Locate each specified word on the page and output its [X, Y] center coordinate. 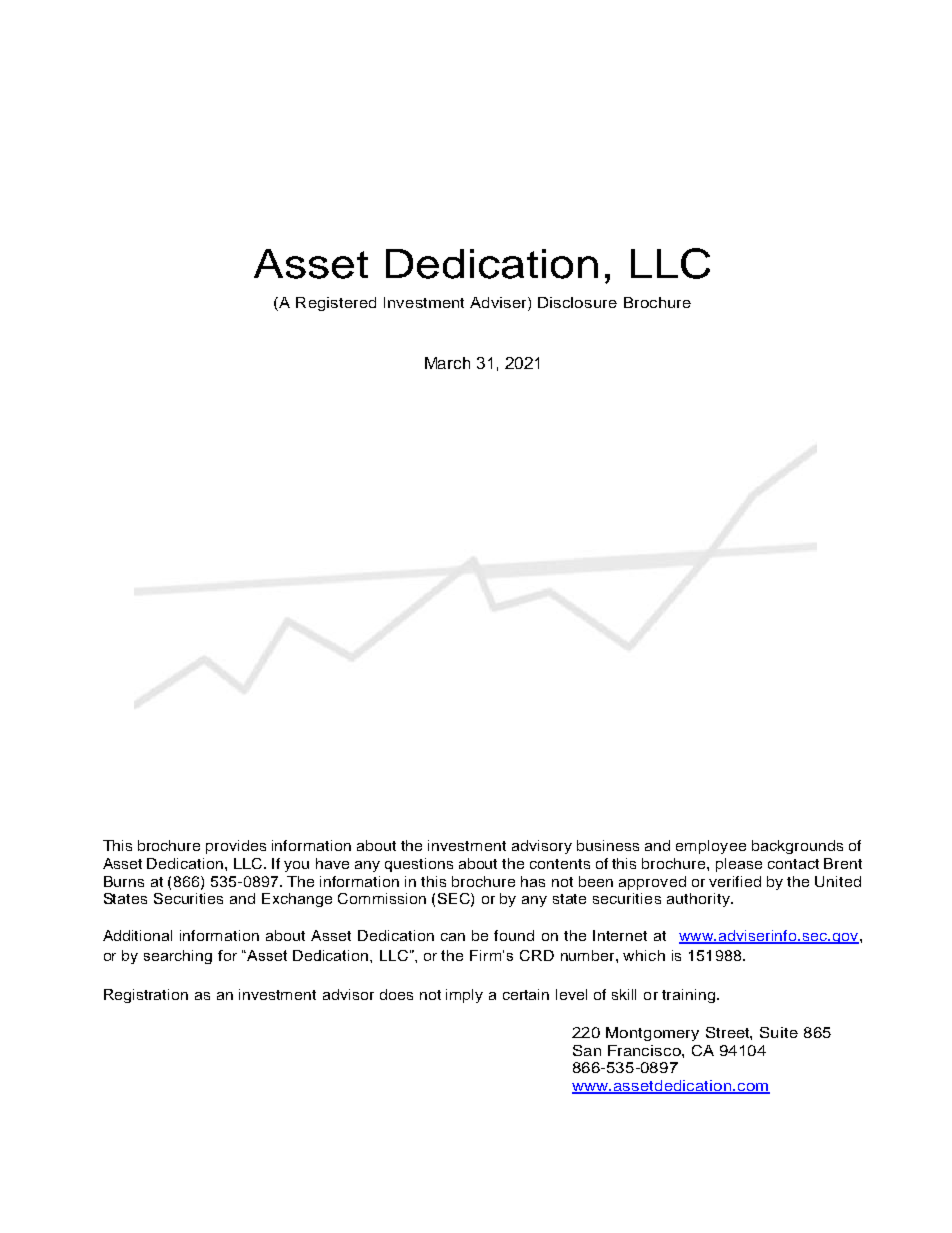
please [739, 865]
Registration [146, 996]
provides [236, 847]
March [447, 363]
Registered [336, 304]
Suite [779, 1032]
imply [464, 996]
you [296, 866]
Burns [124, 881]
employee [711, 847]
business [608, 845]
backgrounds [797, 847]
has [533, 881]
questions [419, 865]
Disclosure [577, 302]
